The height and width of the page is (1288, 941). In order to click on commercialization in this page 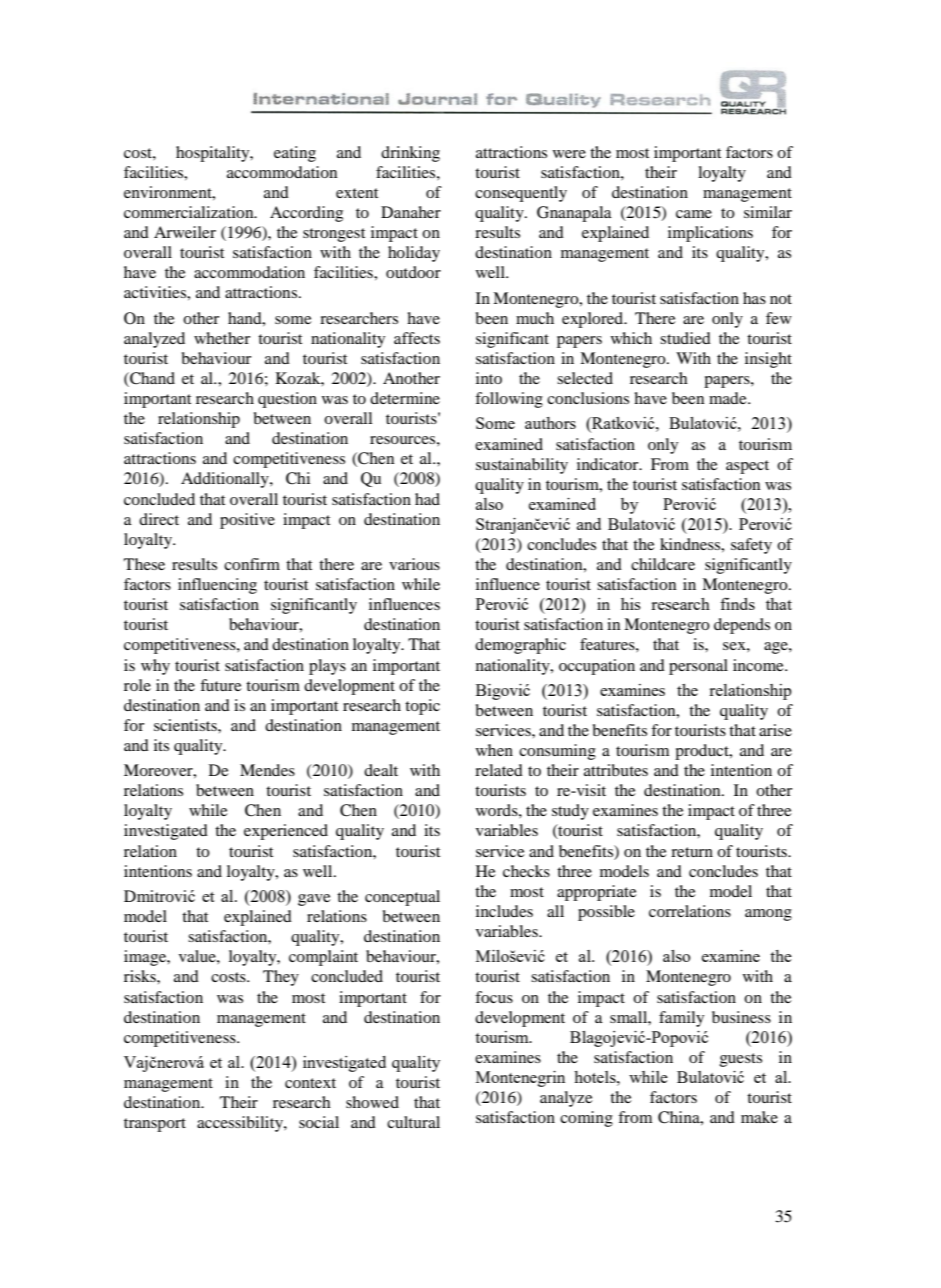, I will do `click(190, 212)`.
